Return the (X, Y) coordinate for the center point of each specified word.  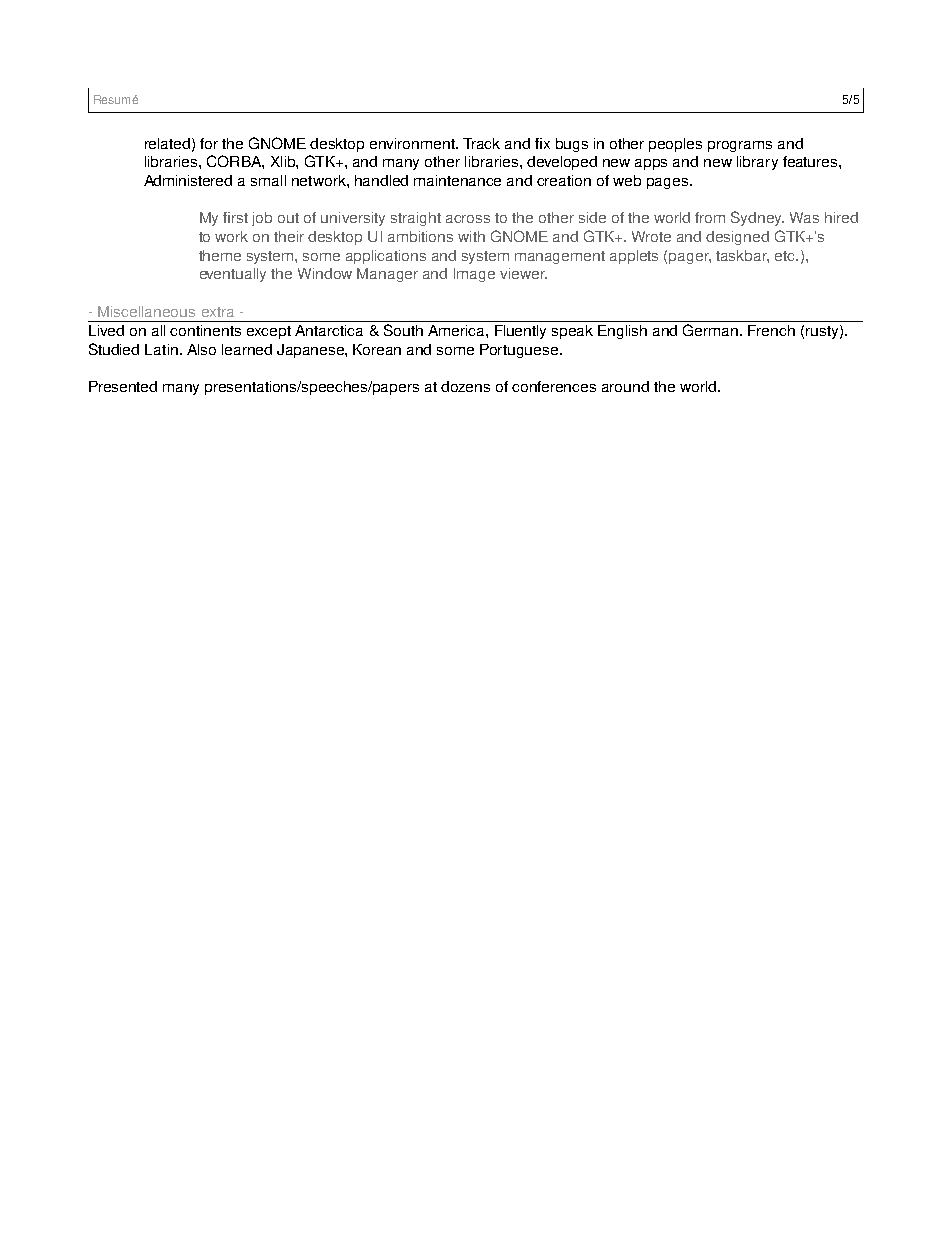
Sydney (757, 218)
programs (740, 146)
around (625, 386)
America (457, 330)
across (468, 219)
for (209, 143)
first (235, 217)
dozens (465, 386)
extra (218, 312)
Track (481, 143)
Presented (123, 386)
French (771, 330)
